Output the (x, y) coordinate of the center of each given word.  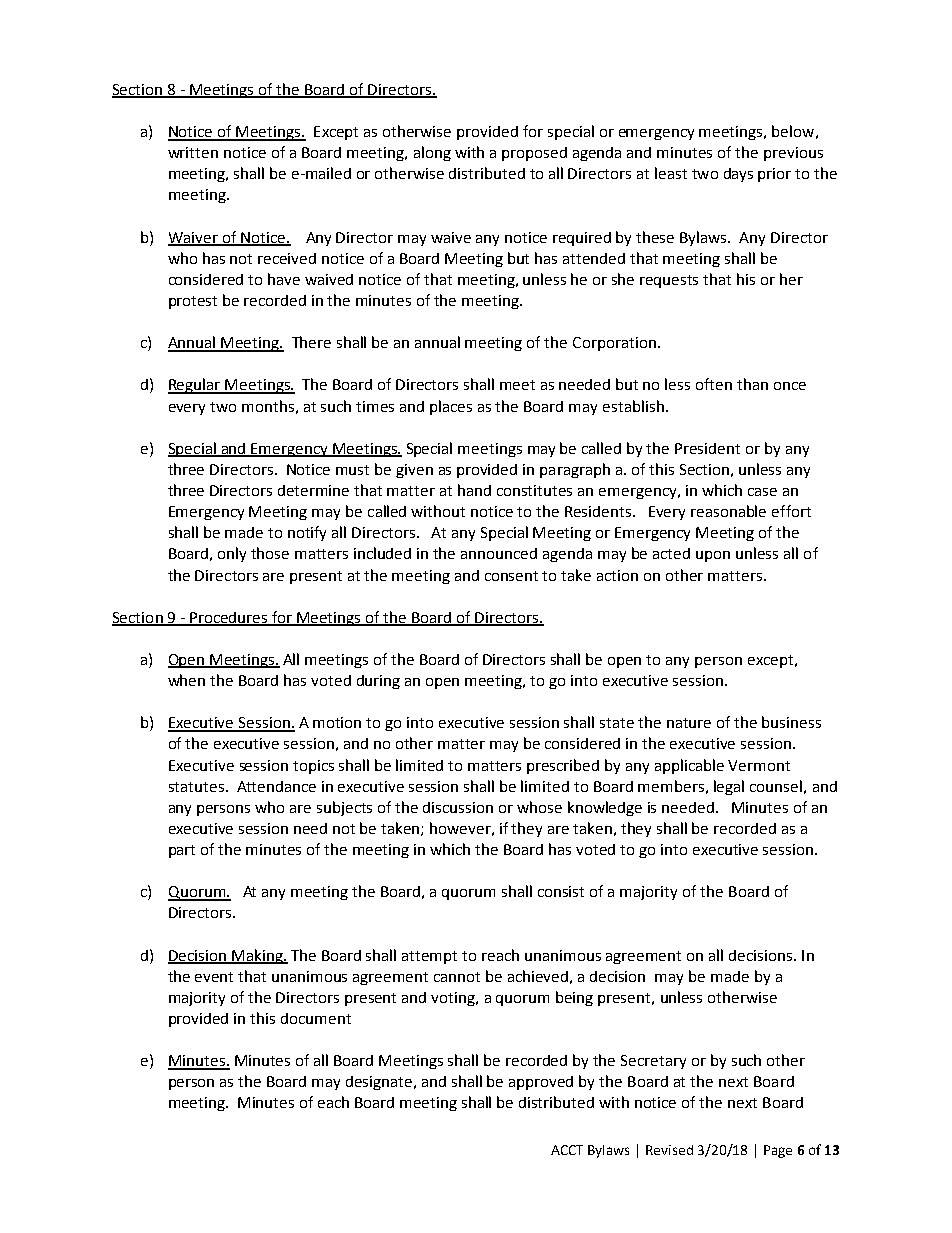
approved (541, 1083)
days (738, 175)
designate (380, 1083)
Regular (195, 386)
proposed (534, 154)
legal (729, 787)
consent (511, 576)
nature (689, 723)
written (193, 152)
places (451, 407)
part (182, 851)
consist (561, 891)
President (707, 448)
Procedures (229, 618)
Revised (669, 1150)
